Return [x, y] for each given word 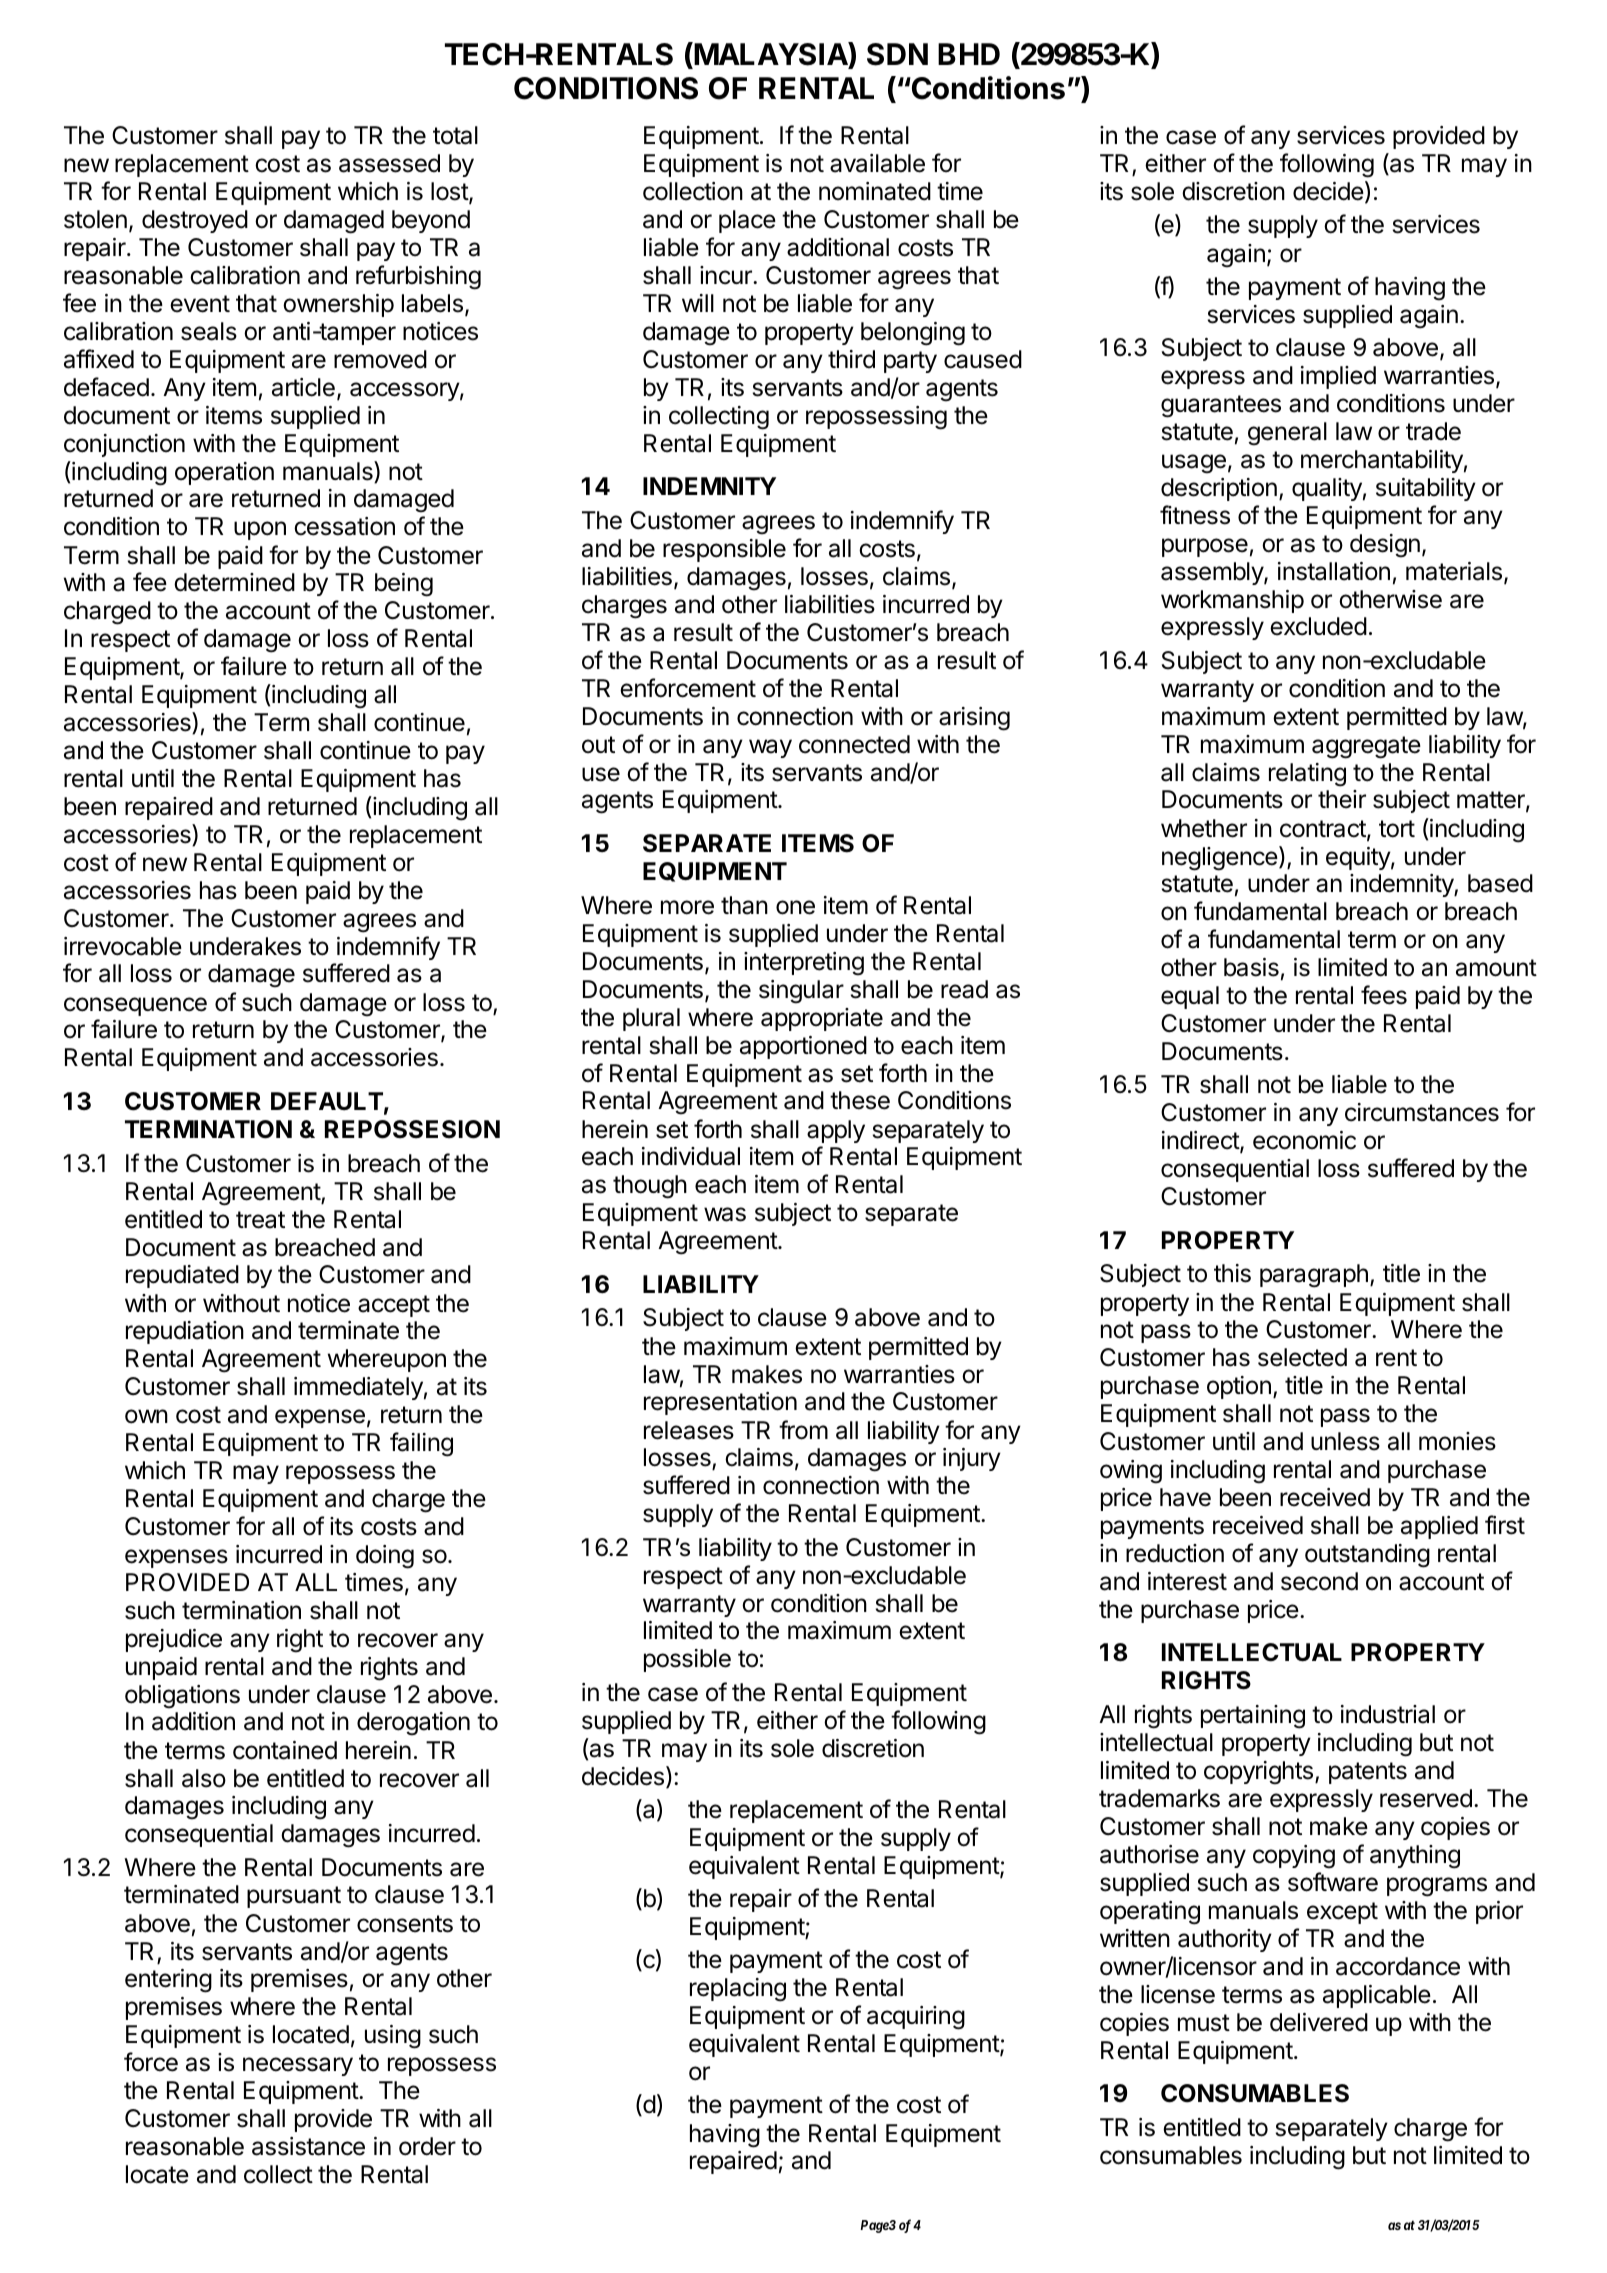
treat [260, 1220]
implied [1338, 377]
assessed [389, 163]
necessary [298, 2066]
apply [836, 1131]
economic [1304, 1140]
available [877, 163]
